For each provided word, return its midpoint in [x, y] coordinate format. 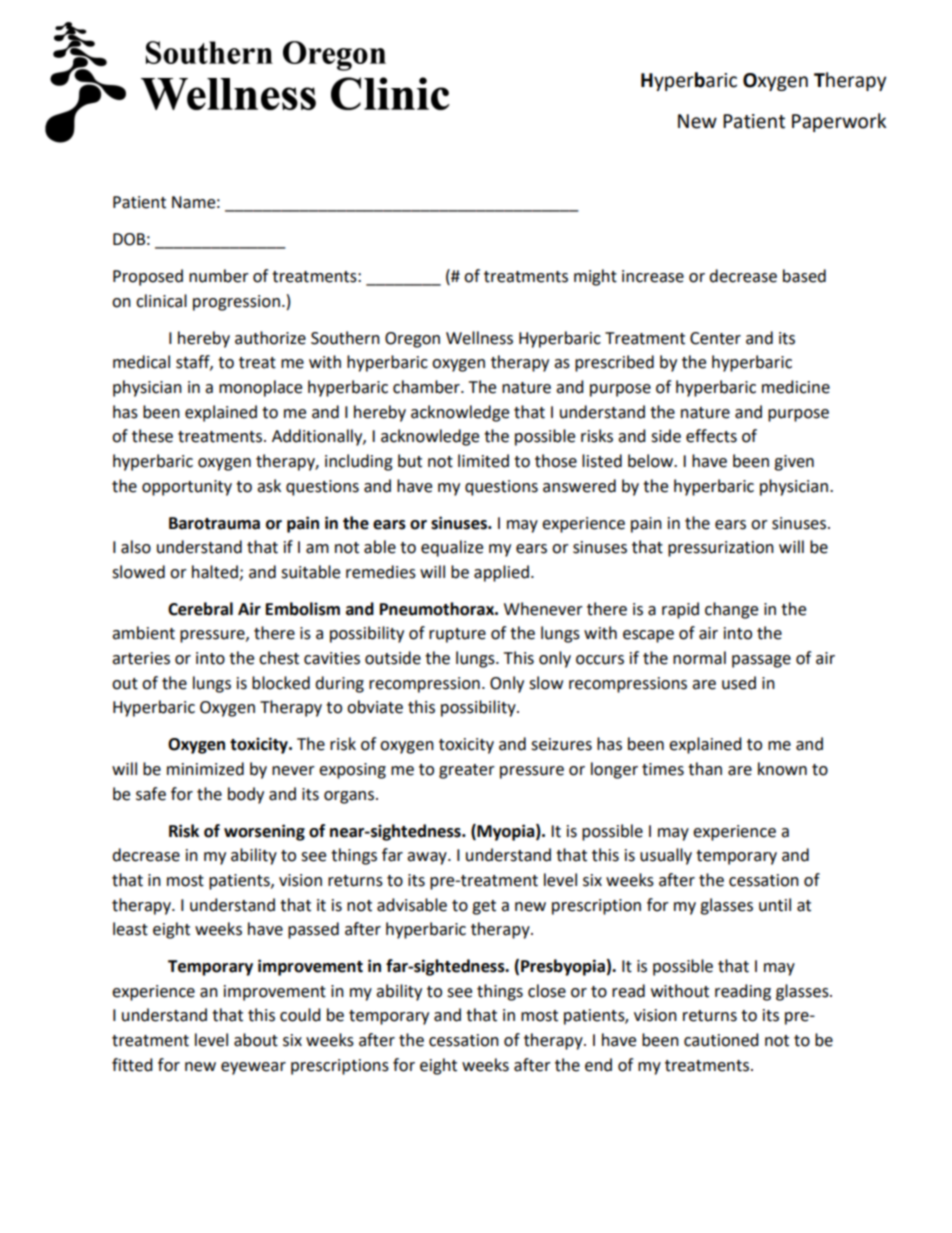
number [219, 276]
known [782, 769]
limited [483, 461]
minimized [205, 769]
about [256, 1040]
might [595, 277]
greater [467, 771]
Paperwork [839, 122]
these [152, 436]
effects [711, 436]
